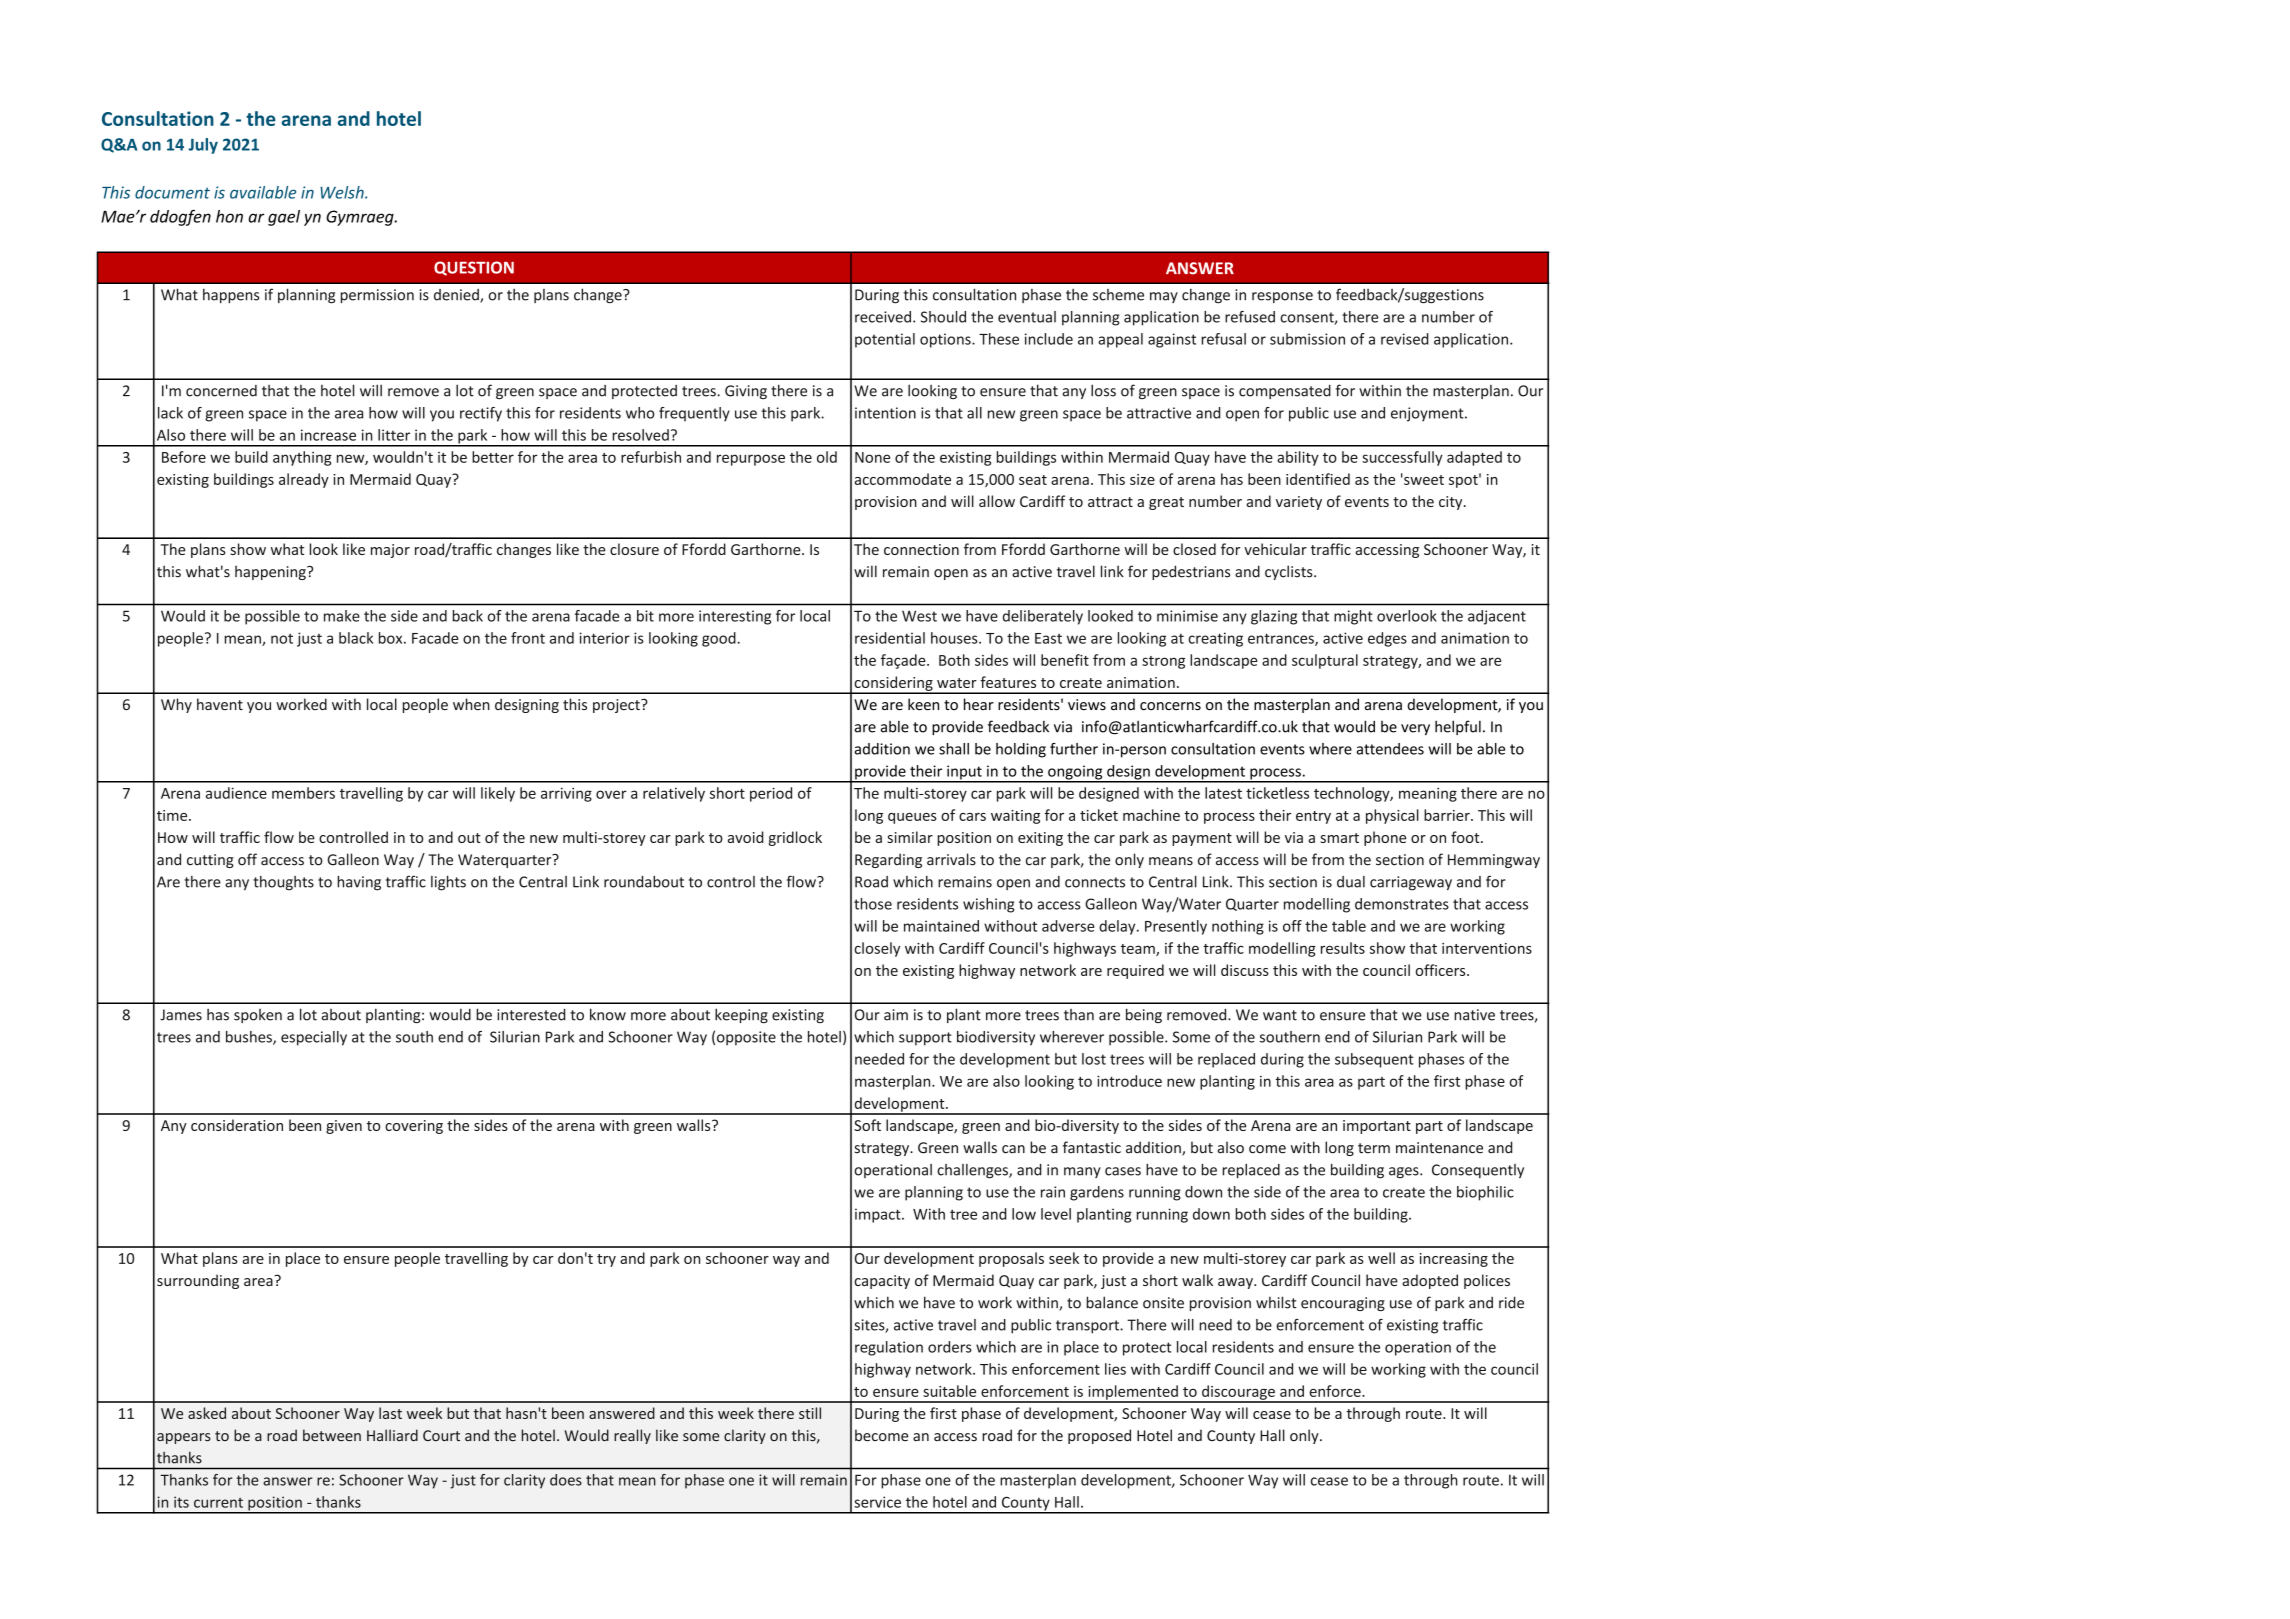  What do you see at coordinates (872, 457) in the screenshot?
I see `None` at bounding box center [872, 457].
